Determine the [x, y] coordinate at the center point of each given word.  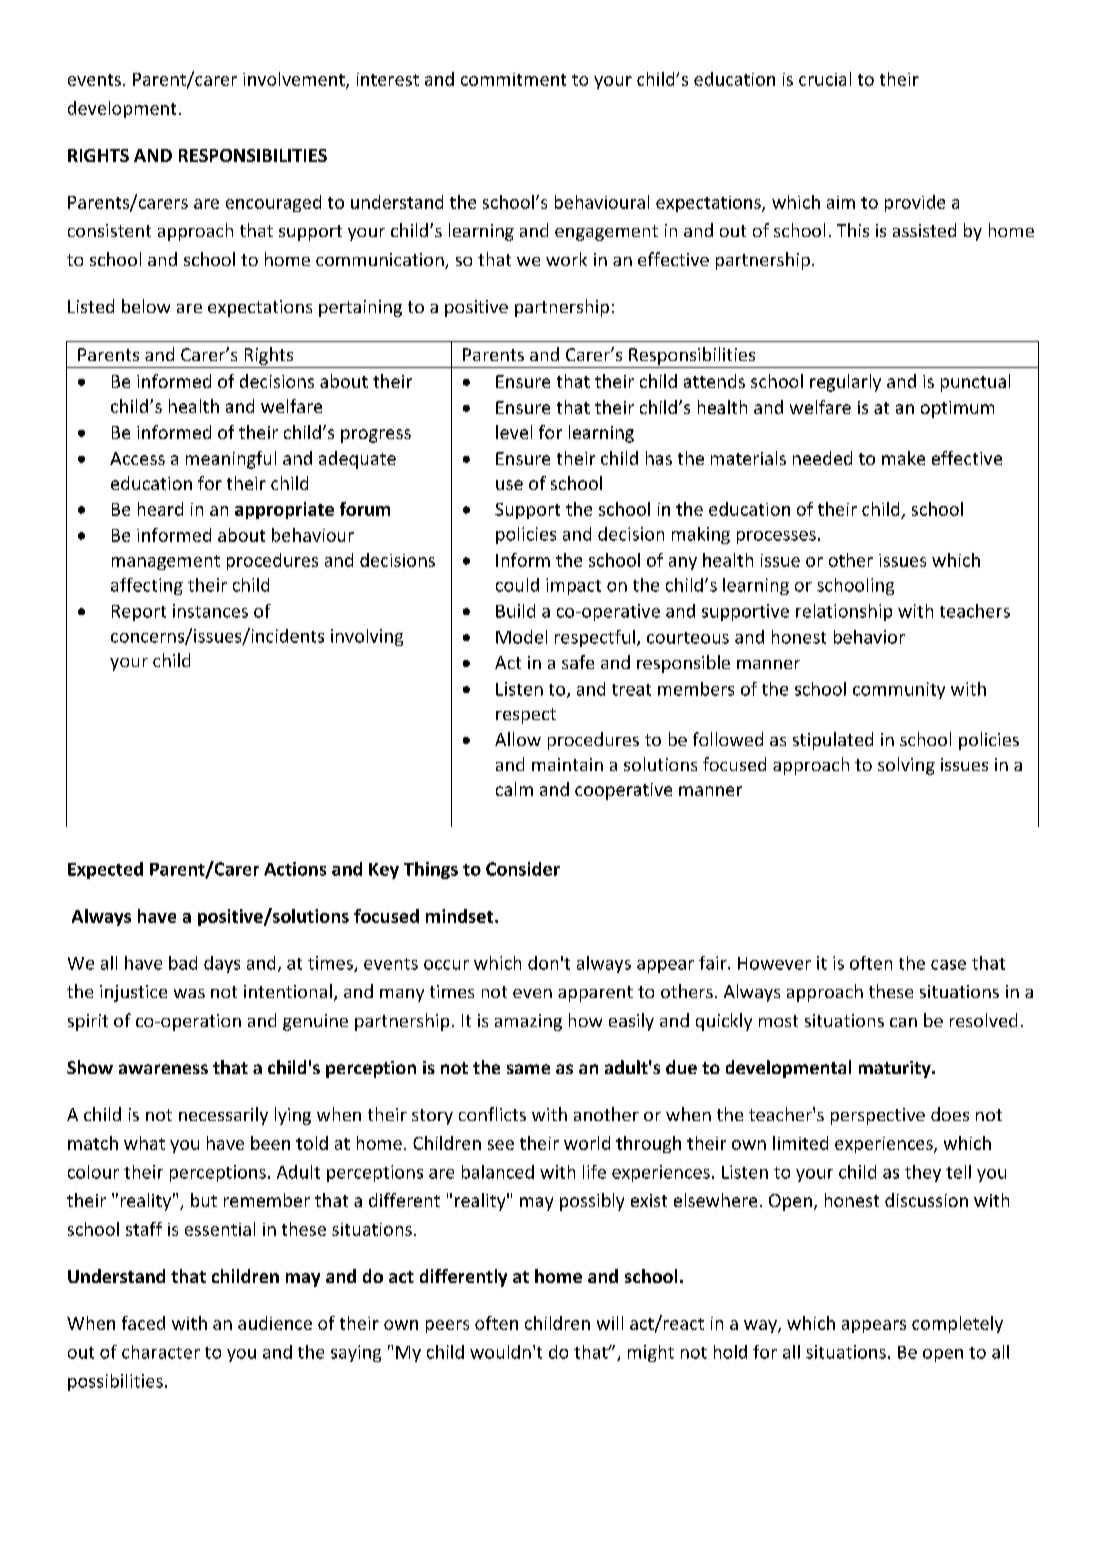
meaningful [231, 460]
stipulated [833, 741]
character [161, 1352]
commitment [513, 79]
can [903, 1022]
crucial [825, 79]
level [514, 432]
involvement [295, 80]
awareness [163, 1069]
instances [210, 611]
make [903, 458]
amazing [528, 1022]
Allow [518, 739]
